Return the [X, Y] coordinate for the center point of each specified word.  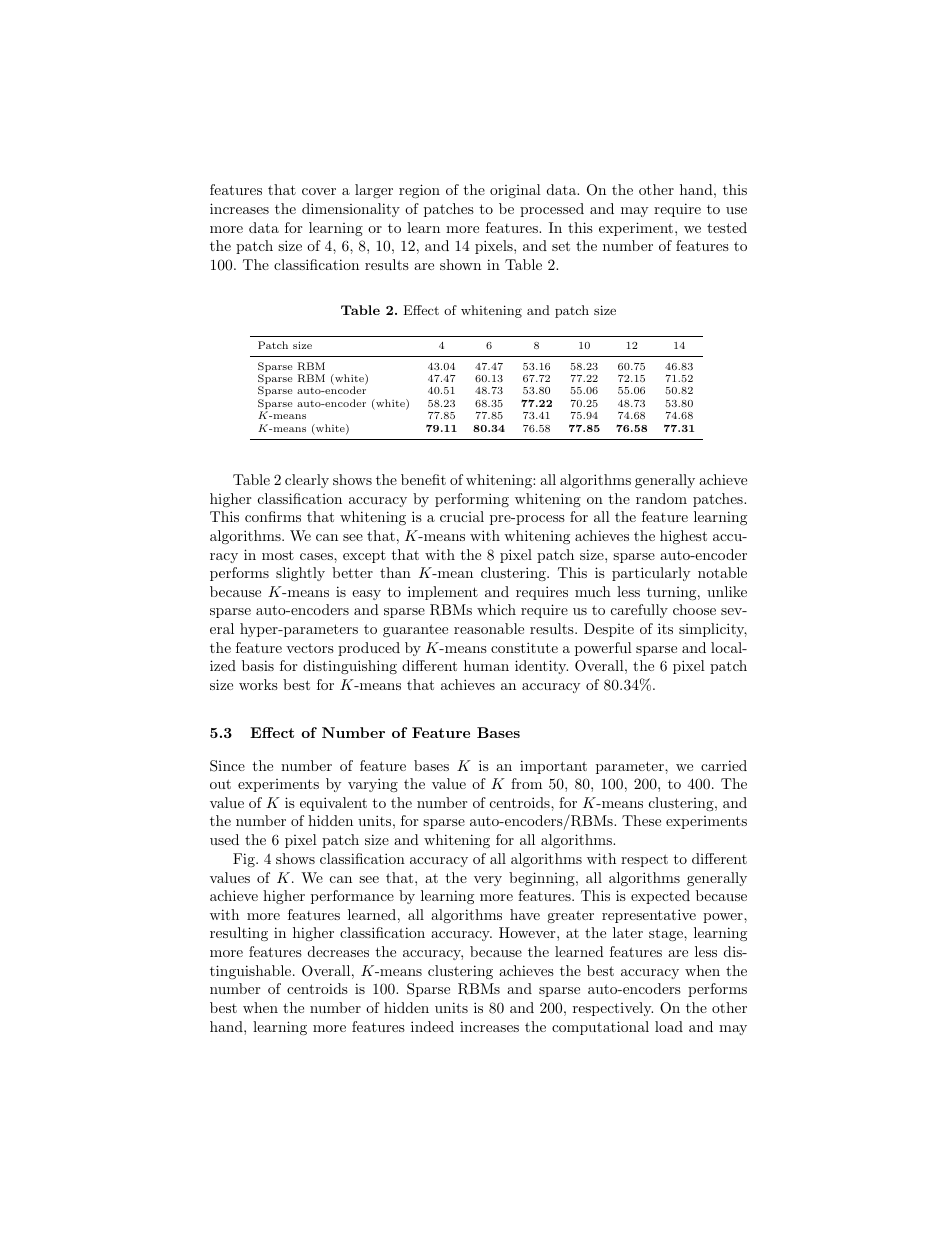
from [526, 783]
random [661, 498]
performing [472, 500]
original [515, 191]
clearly [307, 481]
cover [319, 191]
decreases [338, 951]
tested [727, 227]
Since [227, 766]
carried [724, 765]
